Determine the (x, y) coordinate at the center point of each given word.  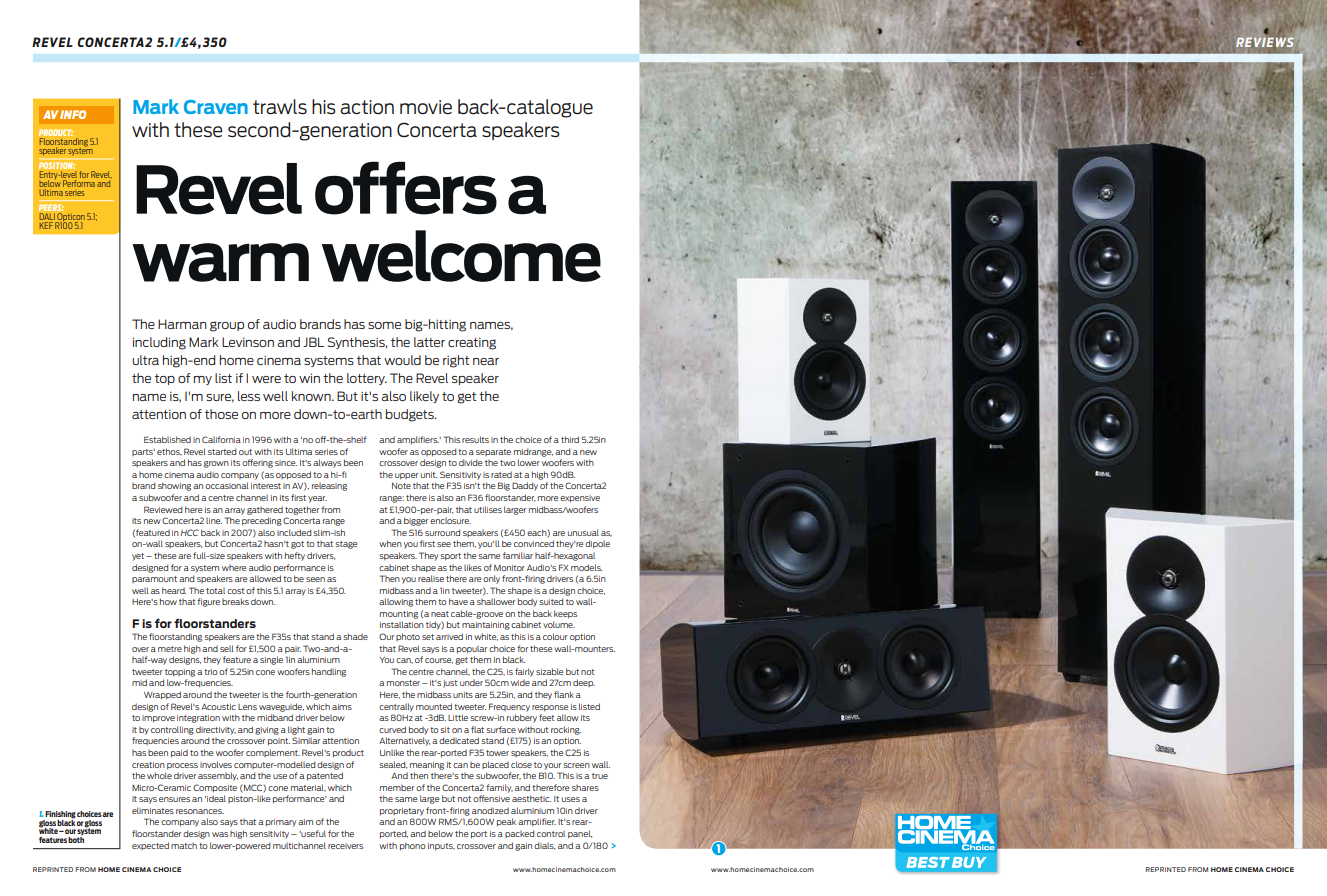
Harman (182, 324)
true (600, 776)
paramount (154, 579)
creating (472, 344)
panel (580, 834)
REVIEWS (1265, 42)
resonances (200, 811)
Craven (216, 107)
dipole (597, 544)
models (586, 567)
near (486, 361)
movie (426, 107)
